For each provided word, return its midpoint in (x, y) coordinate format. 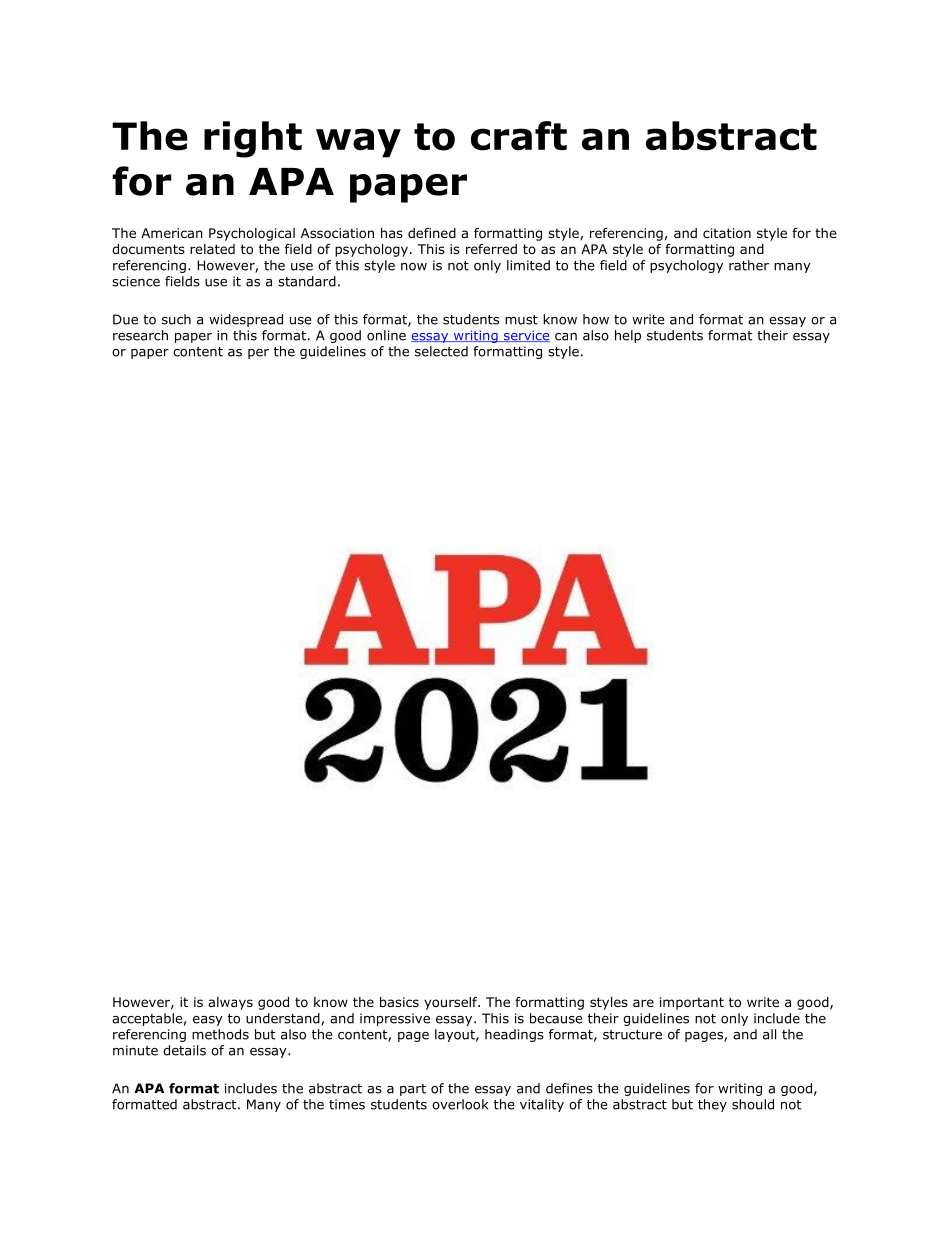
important (692, 1003)
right (253, 139)
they (712, 1105)
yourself (452, 1003)
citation (727, 233)
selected (441, 351)
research (140, 335)
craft (519, 136)
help (628, 336)
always (230, 1003)
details (184, 1050)
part (413, 1090)
